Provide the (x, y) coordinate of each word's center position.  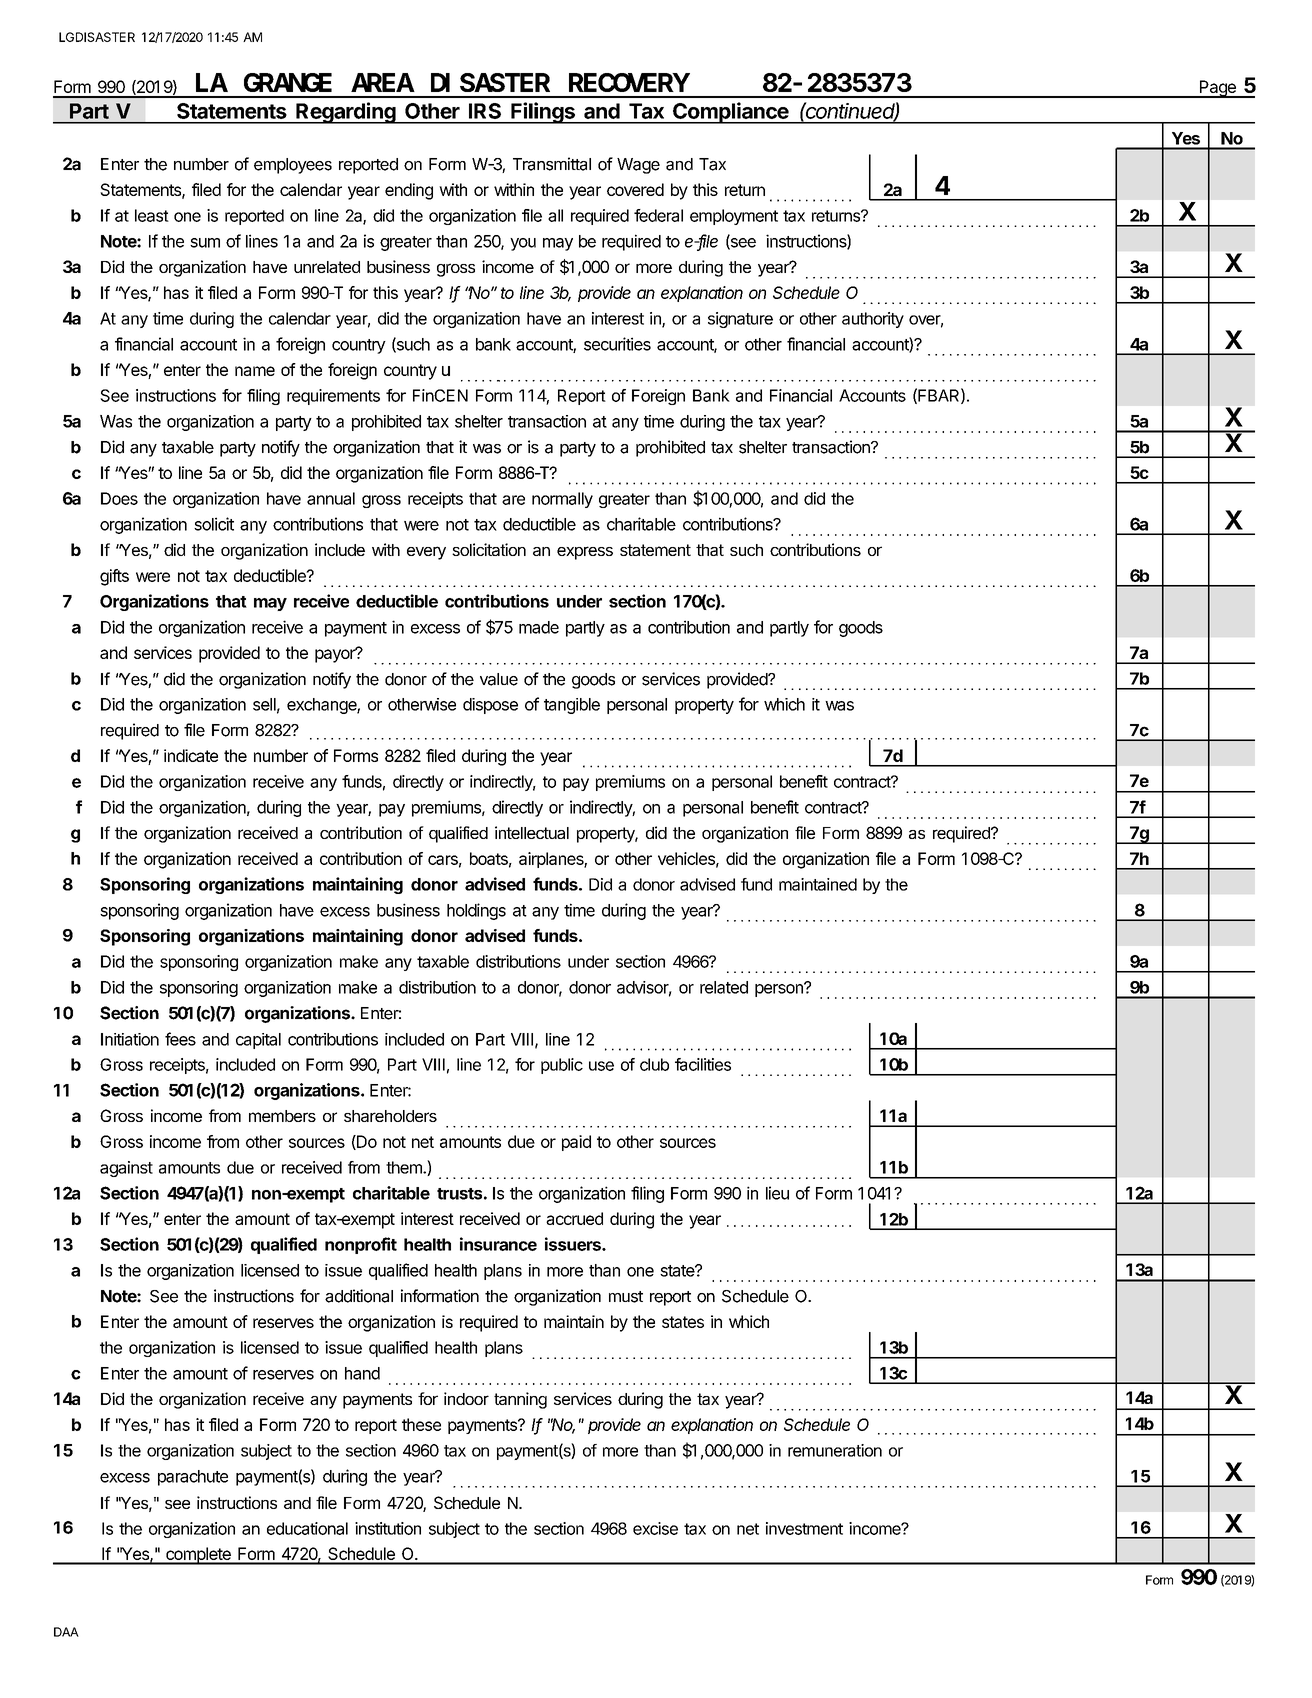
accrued (574, 1218)
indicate (191, 755)
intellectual (532, 832)
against (126, 1169)
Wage (638, 166)
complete (198, 1556)
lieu (777, 1193)
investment (804, 1528)
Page (1217, 89)
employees (293, 166)
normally (562, 500)
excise (655, 1528)
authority (873, 320)
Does (119, 498)
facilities (703, 1064)
